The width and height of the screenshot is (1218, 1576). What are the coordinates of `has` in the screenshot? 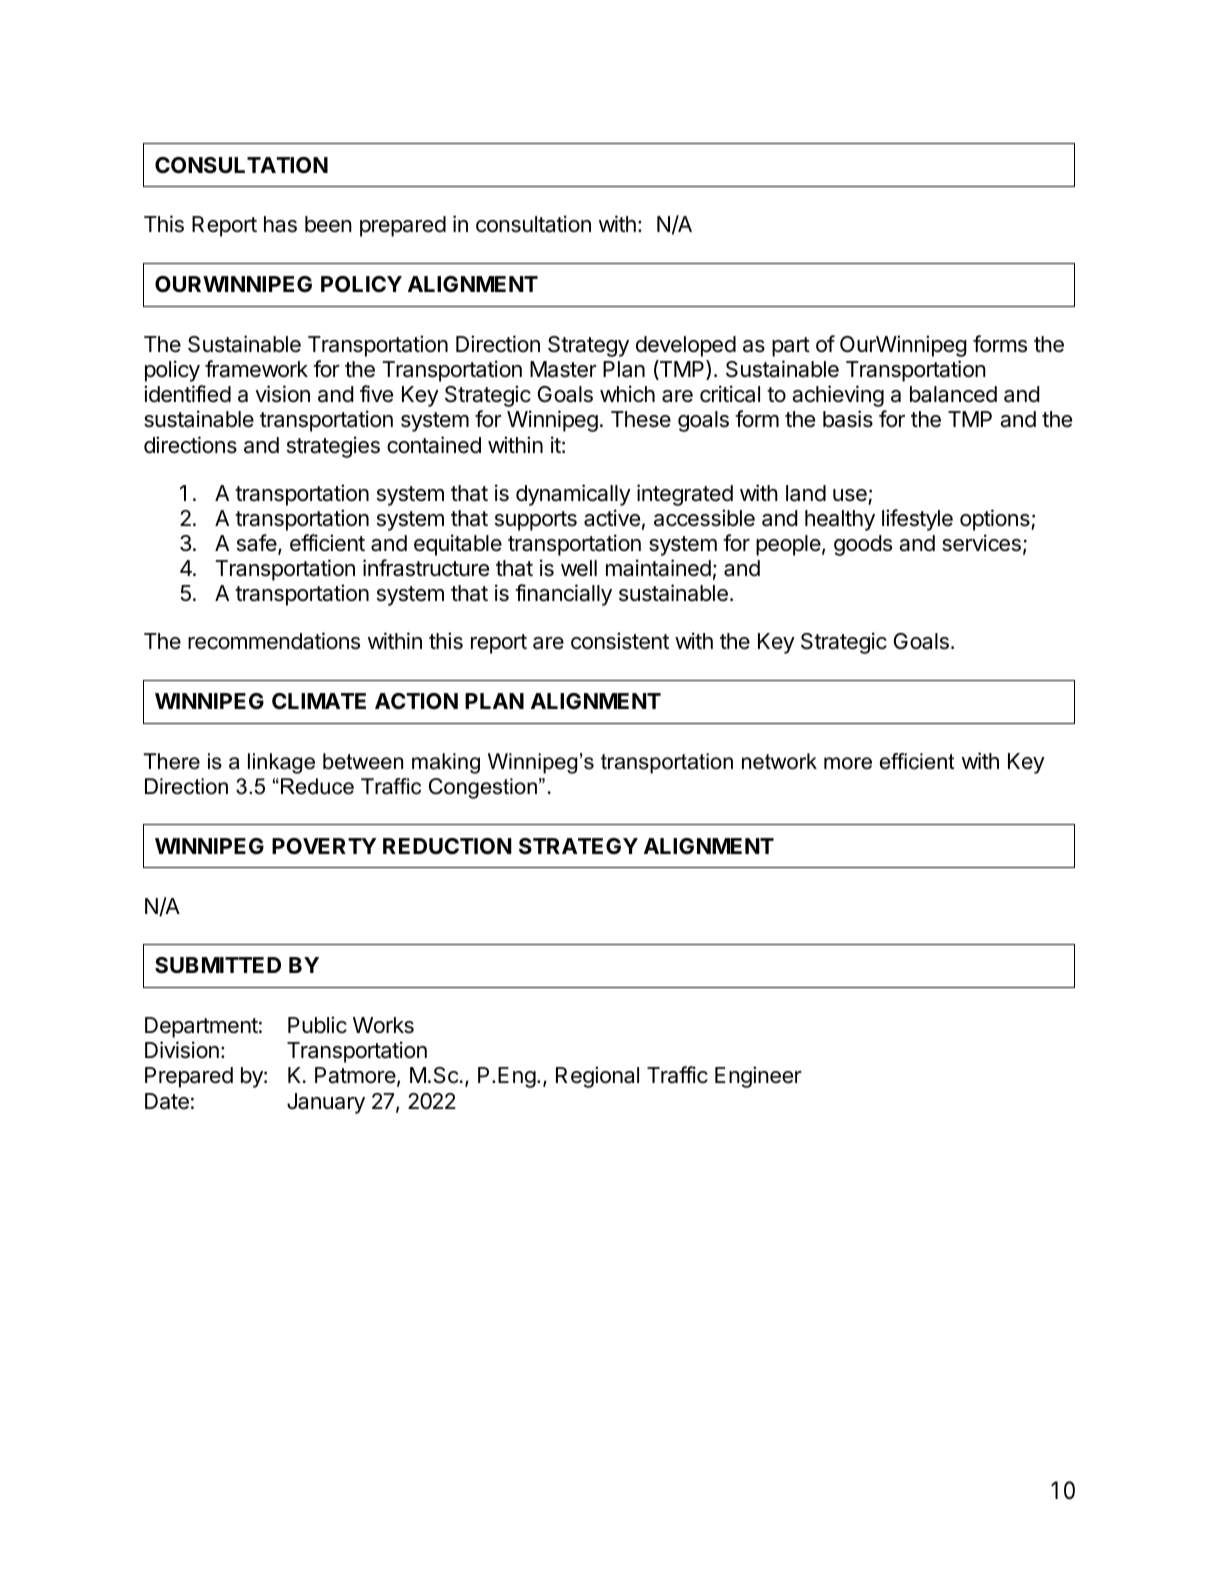 It's located at (280, 224).
